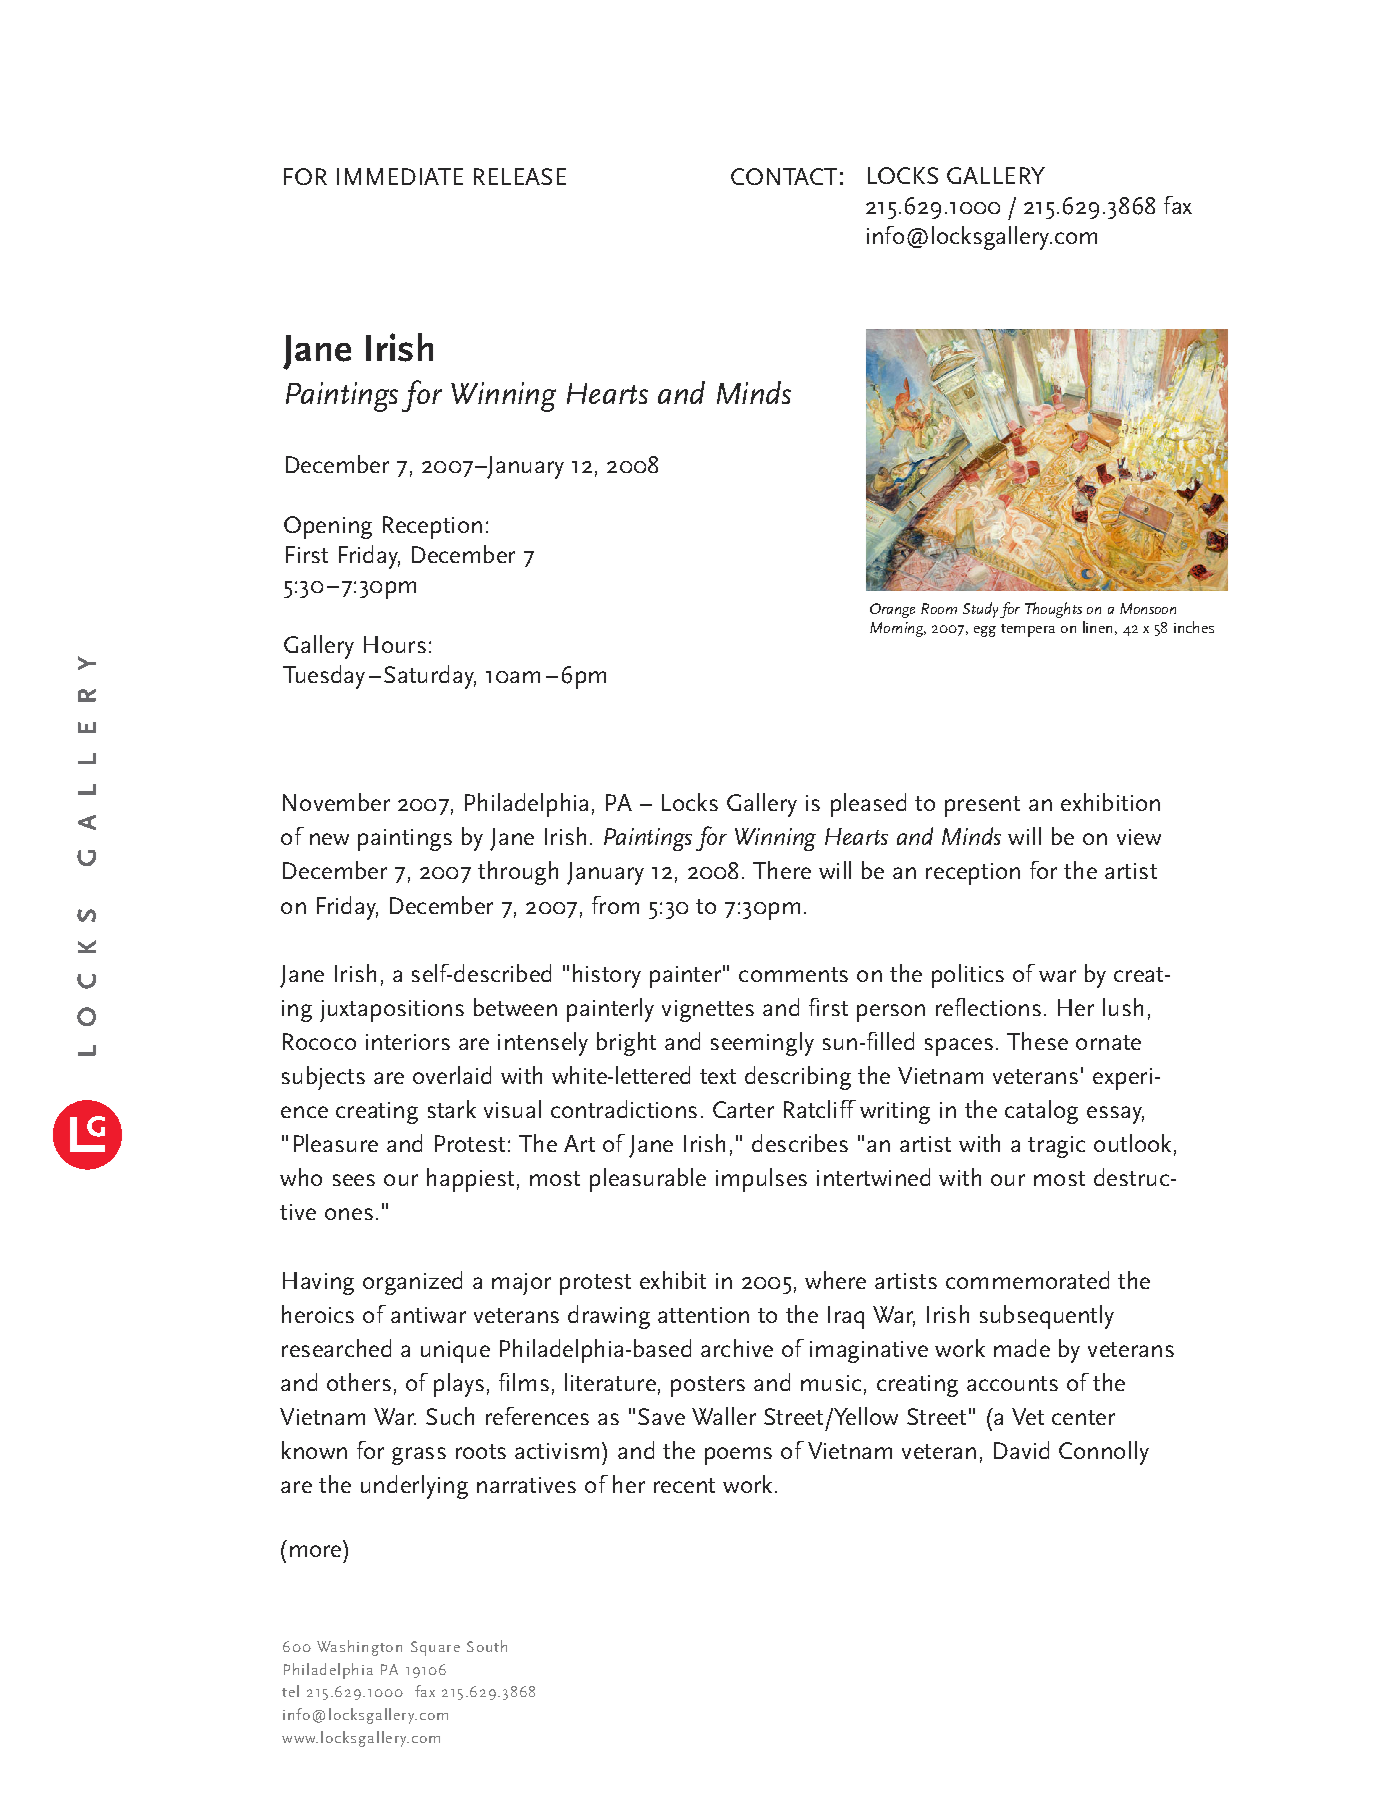  Describe the element at coordinates (784, 176) in the screenshot. I see `CONTACT` at that location.
